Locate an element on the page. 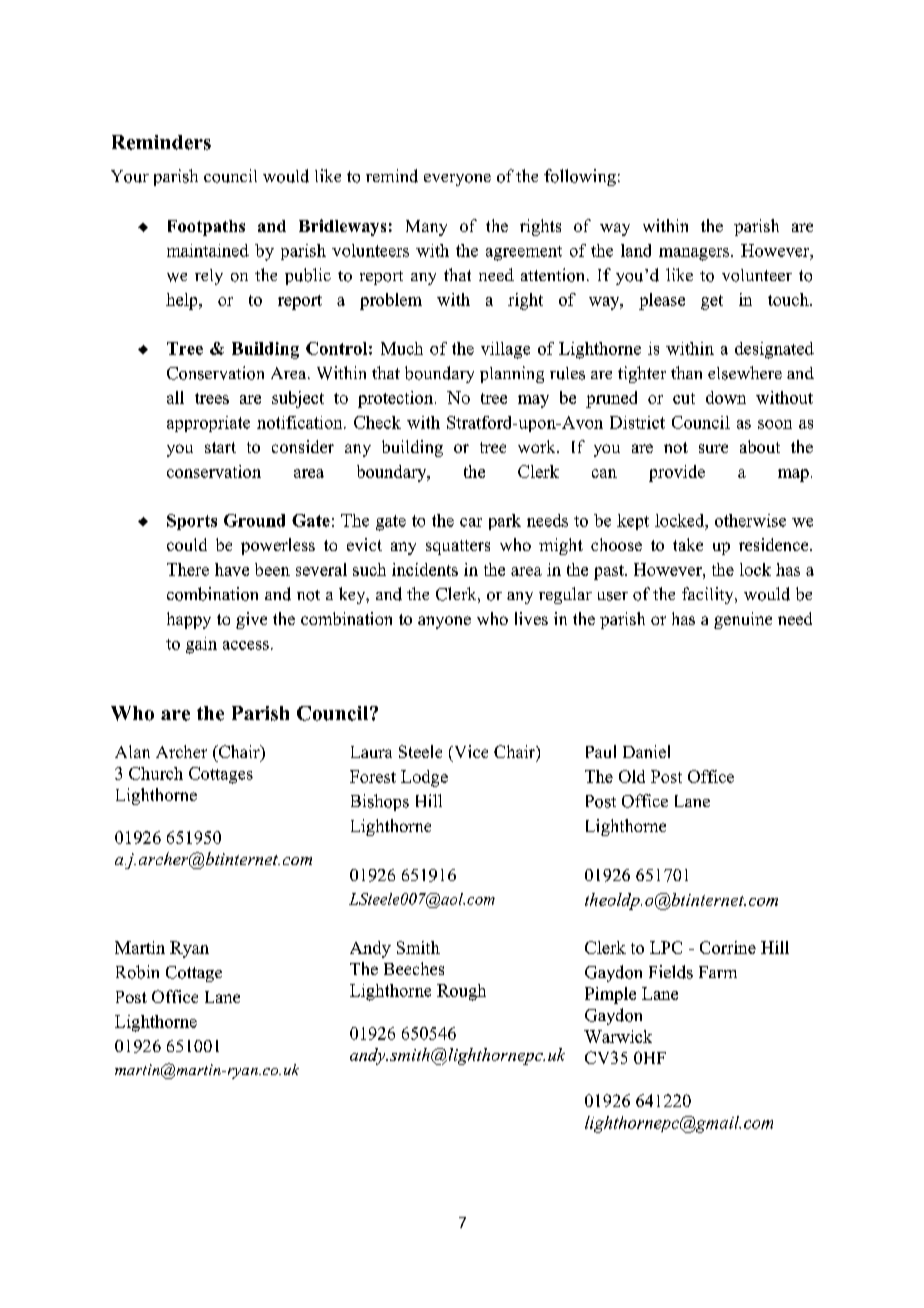 The image size is (924, 1308). managers is located at coordinates (695, 254).
